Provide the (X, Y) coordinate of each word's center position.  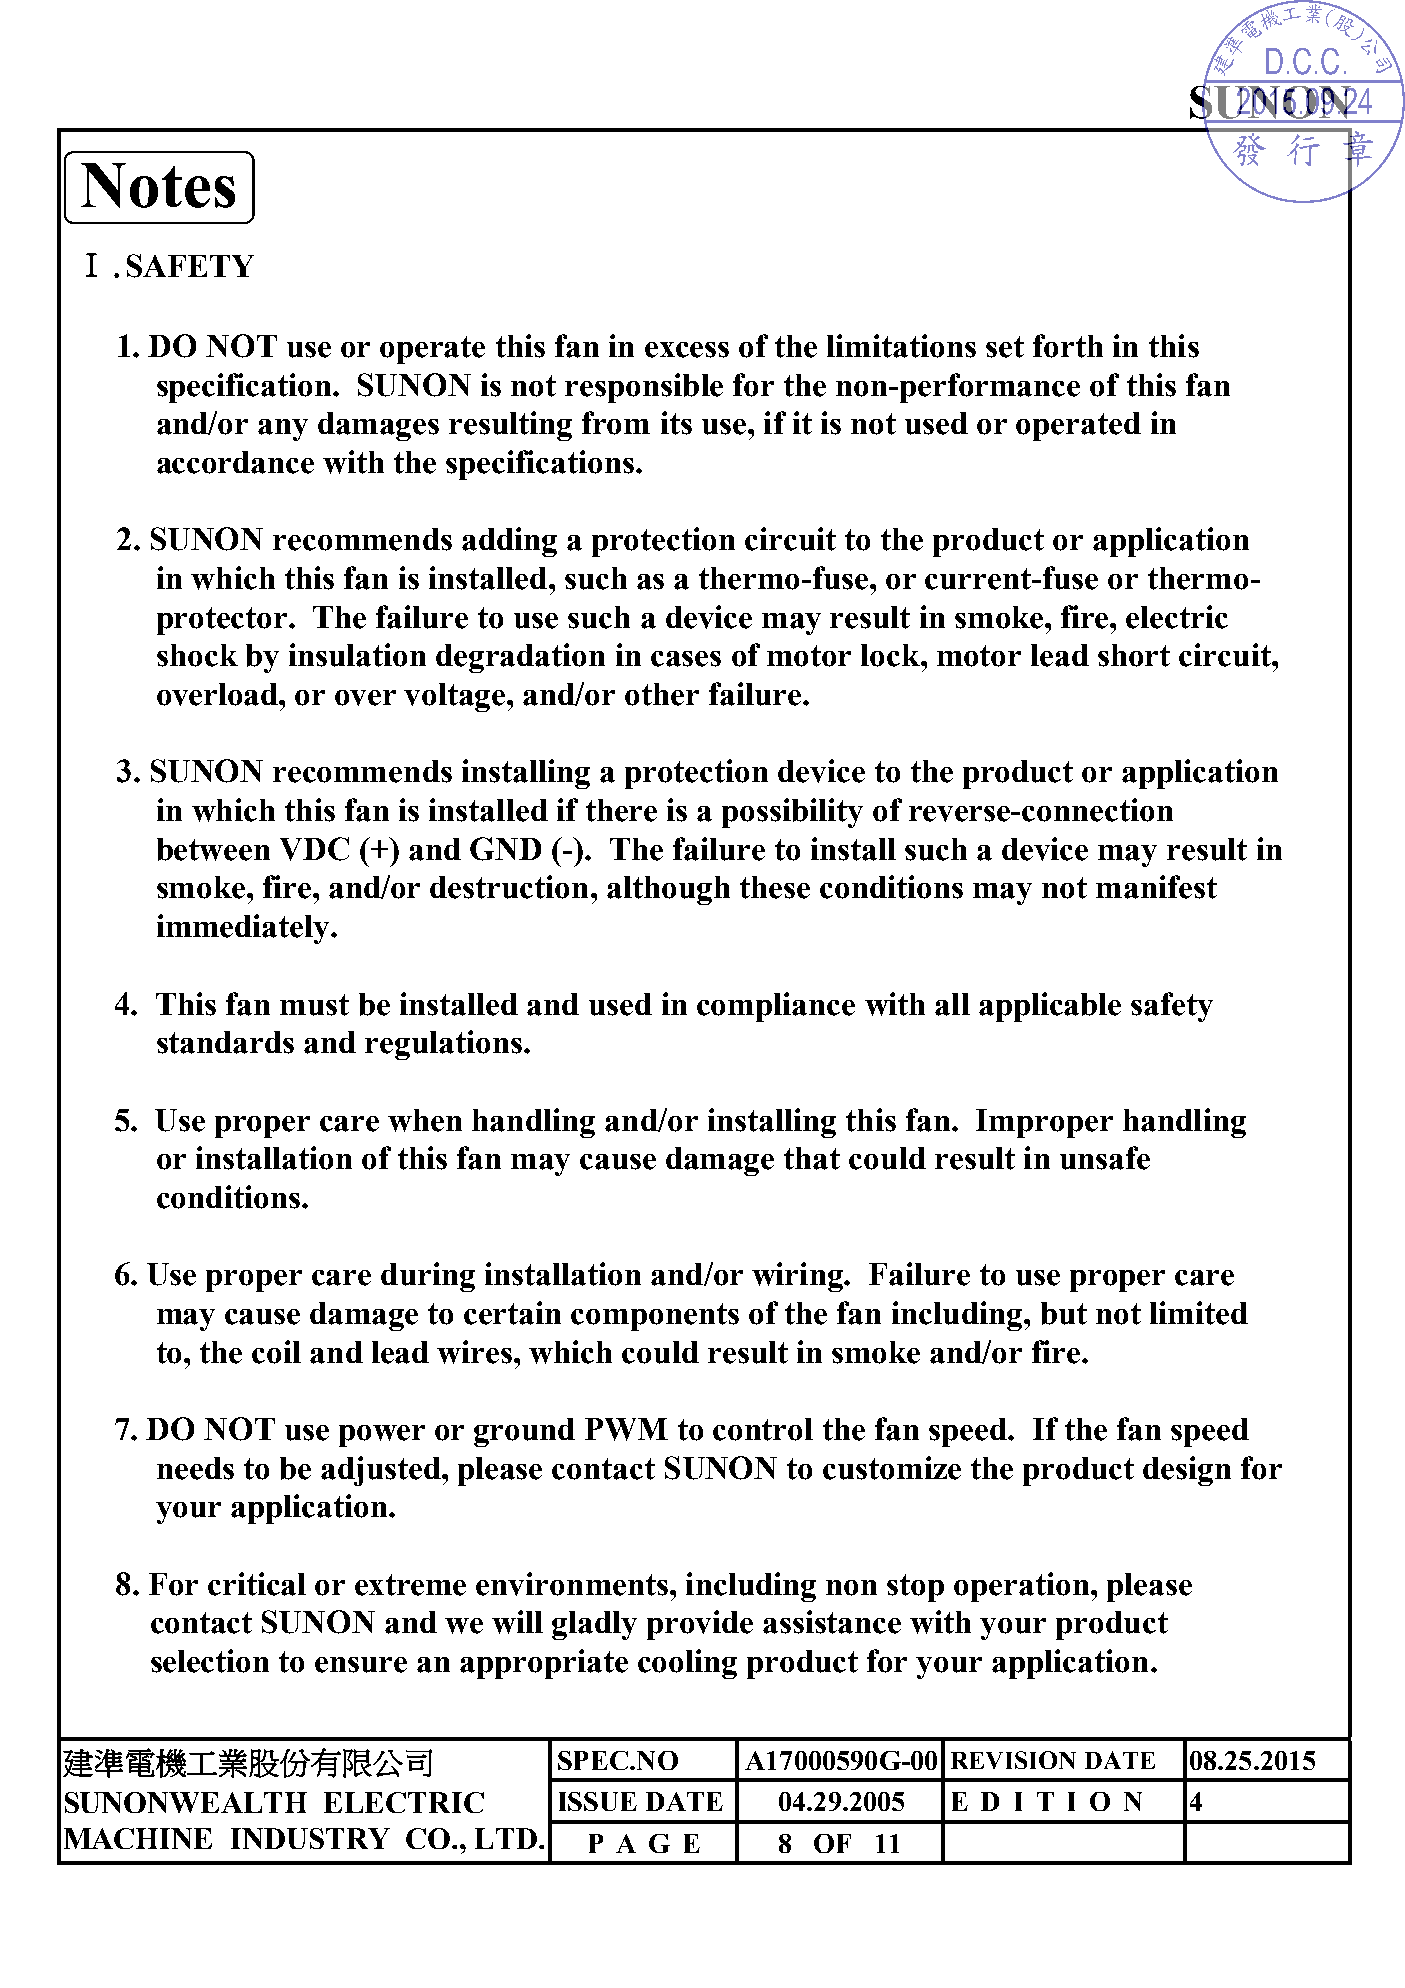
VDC (314, 849)
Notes (158, 185)
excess (687, 350)
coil (276, 1352)
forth (1068, 346)
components (655, 1317)
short (1134, 655)
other (662, 694)
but (1064, 1313)
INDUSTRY (310, 1838)
